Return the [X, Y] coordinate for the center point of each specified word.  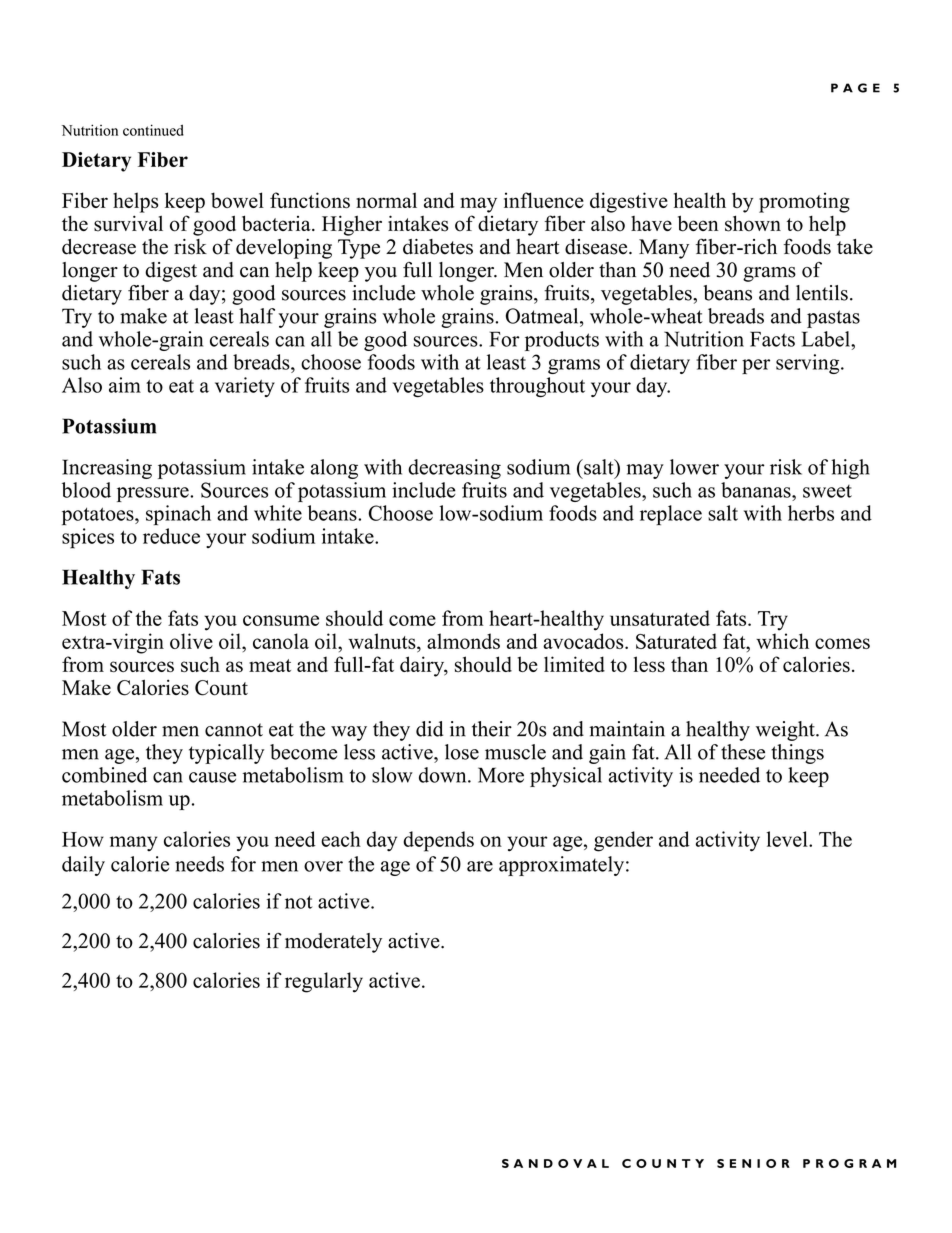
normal [386, 200]
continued [153, 130]
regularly [324, 982]
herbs [811, 513]
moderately [333, 943]
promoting [804, 202]
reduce [171, 536]
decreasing [454, 469]
